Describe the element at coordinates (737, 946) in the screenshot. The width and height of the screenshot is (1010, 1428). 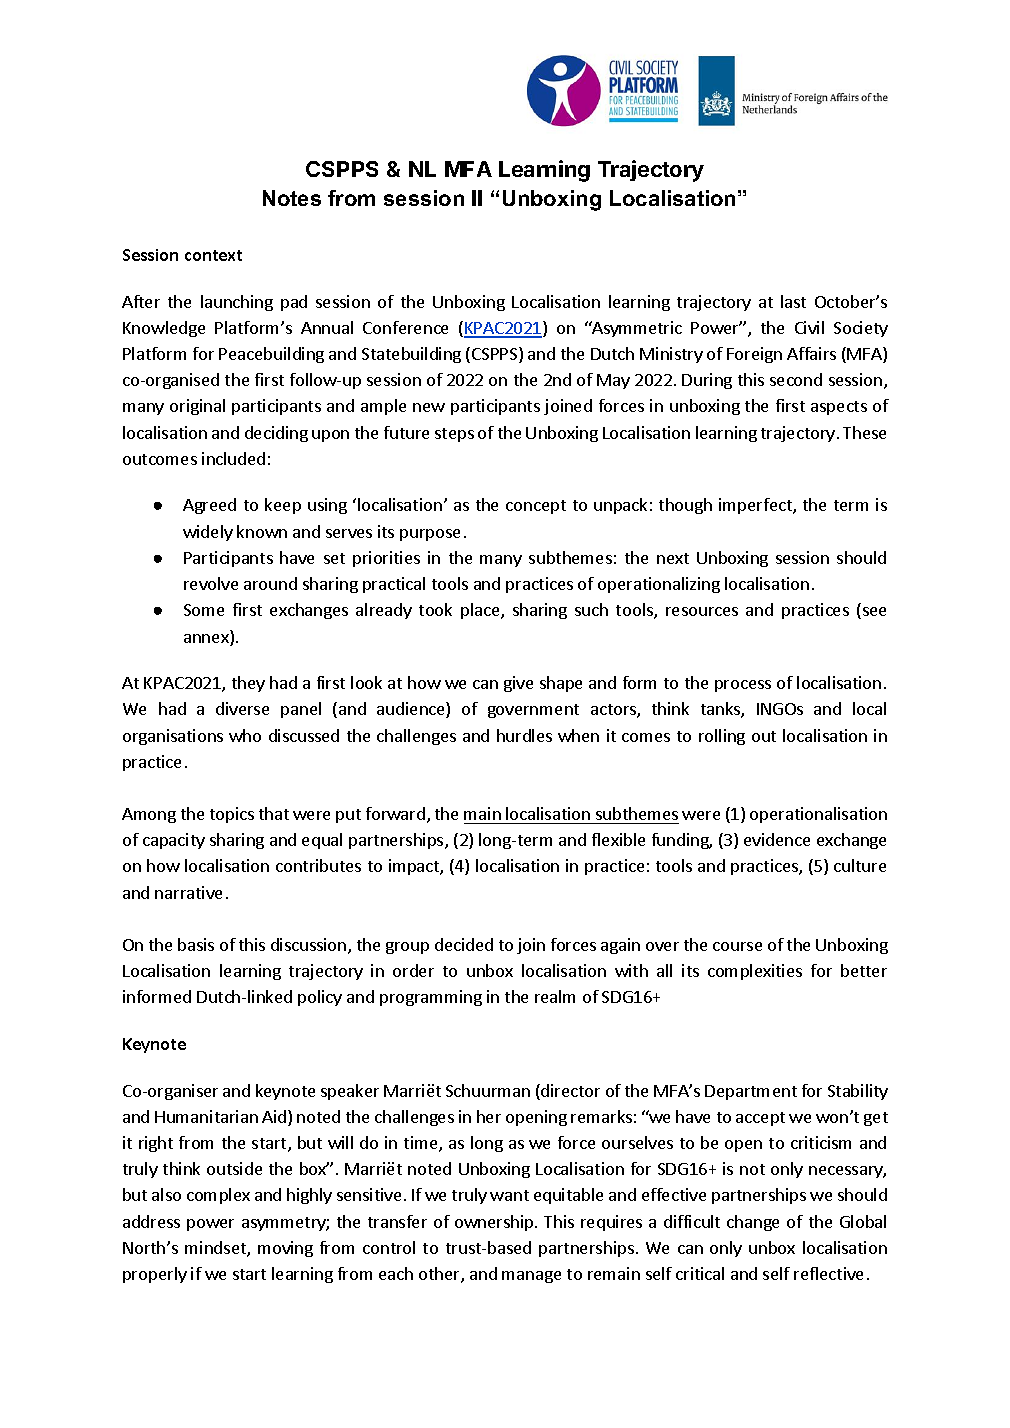
I see `course` at that location.
